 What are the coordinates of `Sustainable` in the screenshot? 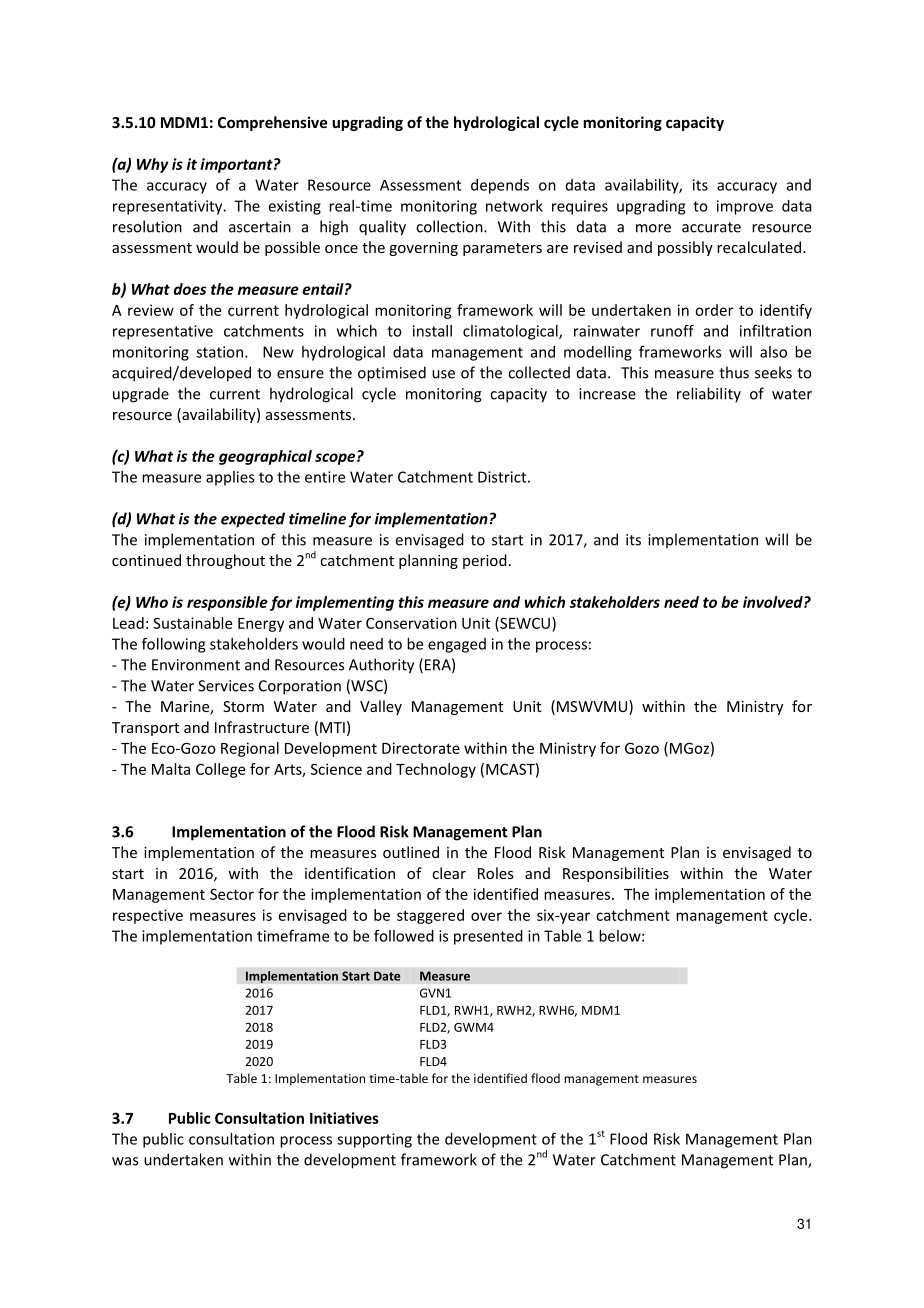 It's located at (192, 623).
